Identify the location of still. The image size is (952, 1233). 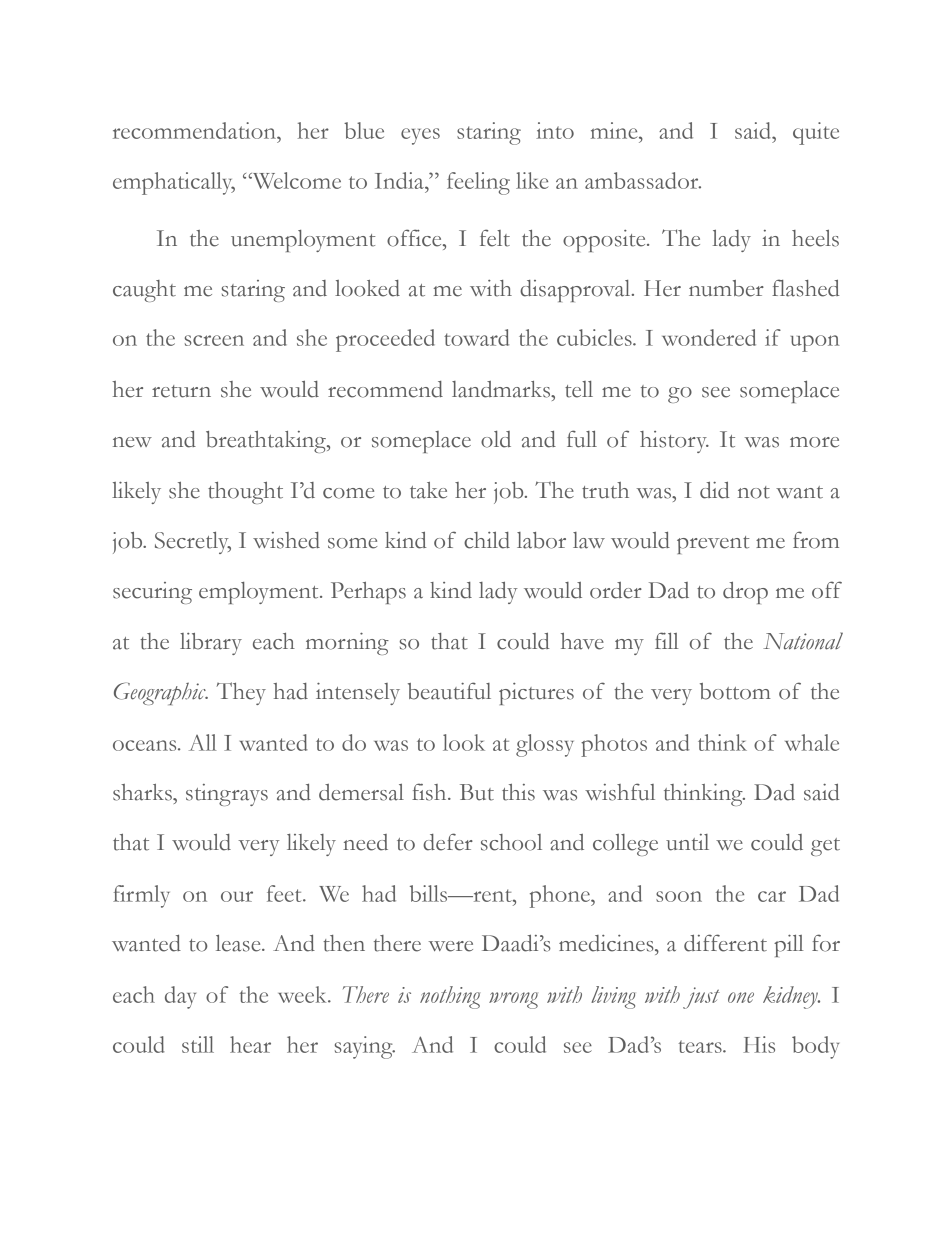
(198, 1044).
